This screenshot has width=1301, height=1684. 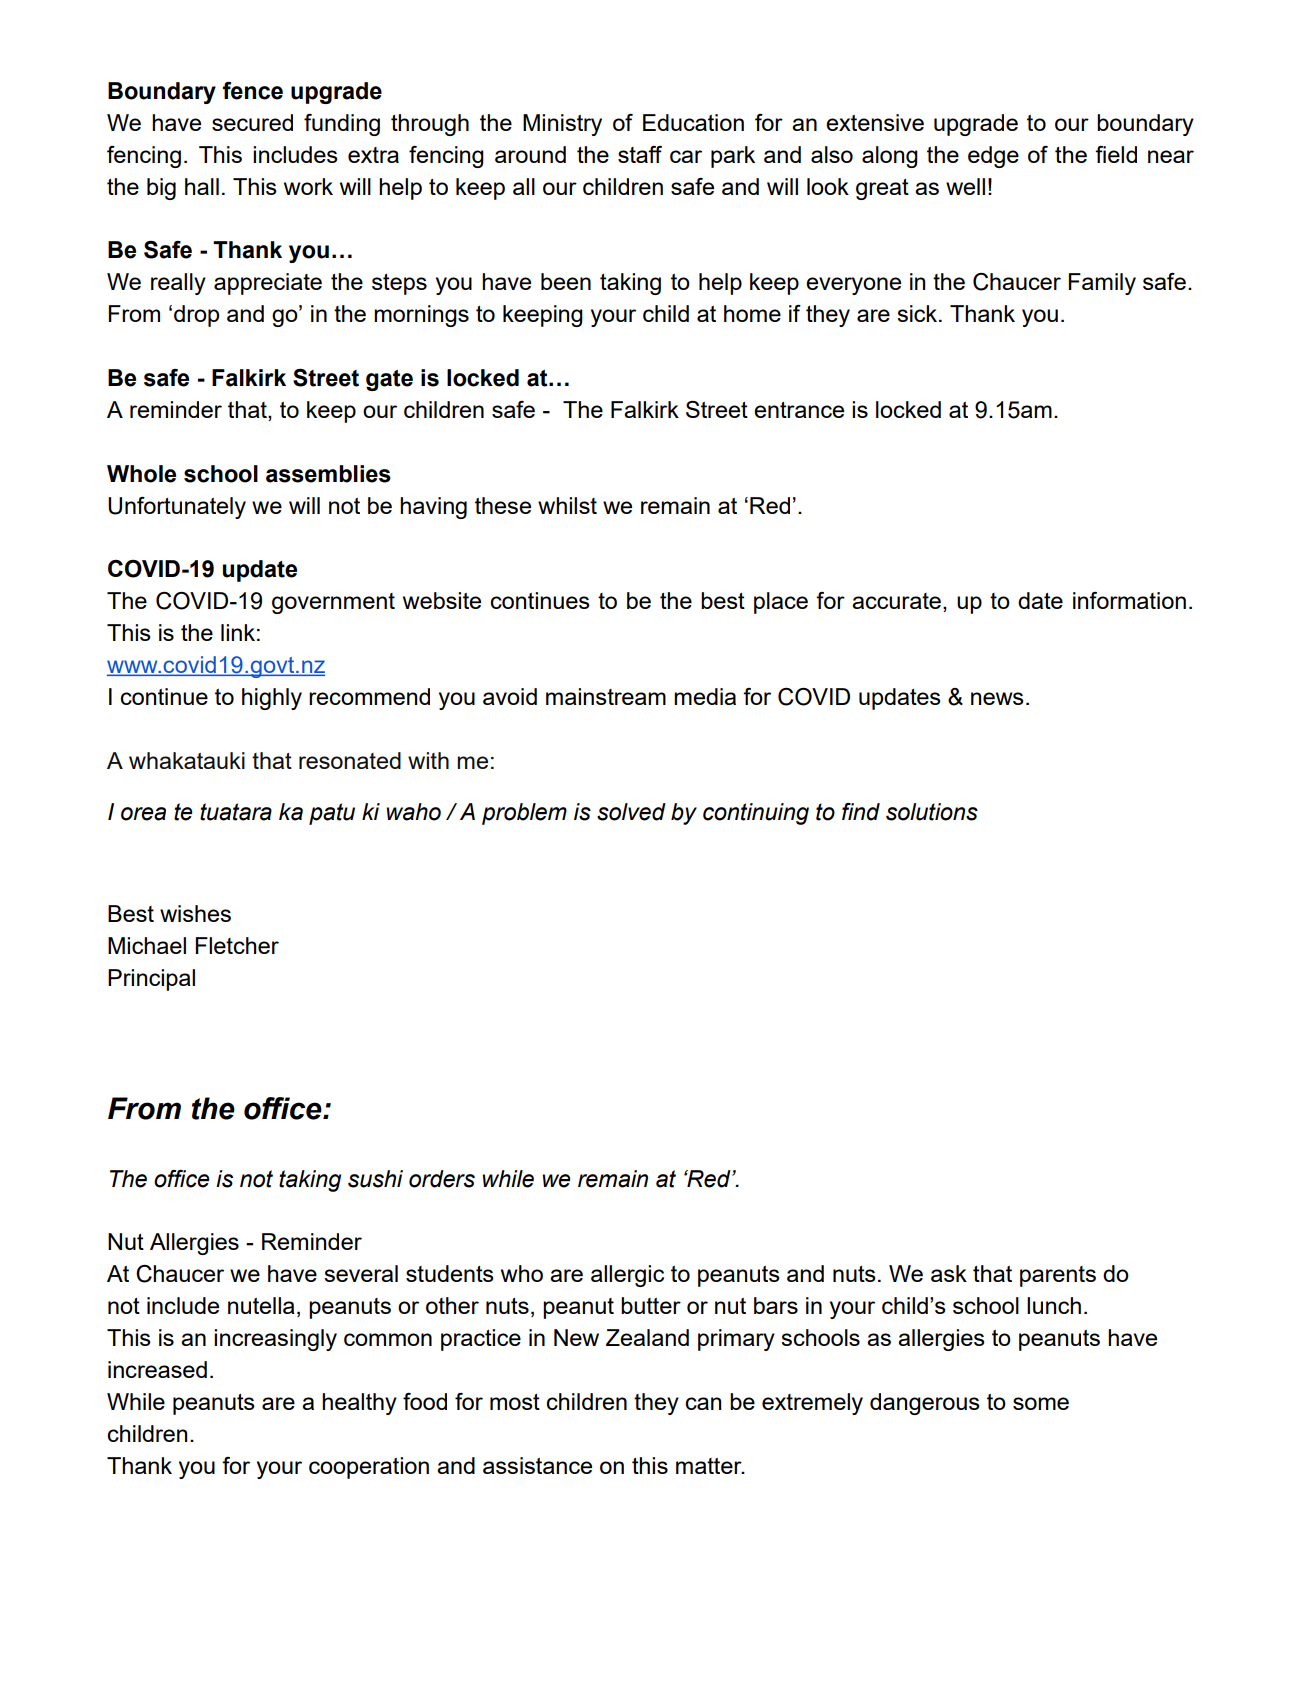 What do you see at coordinates (640, 154) in the screenshot?
I see `staff` at bounding box center [640, 154].
